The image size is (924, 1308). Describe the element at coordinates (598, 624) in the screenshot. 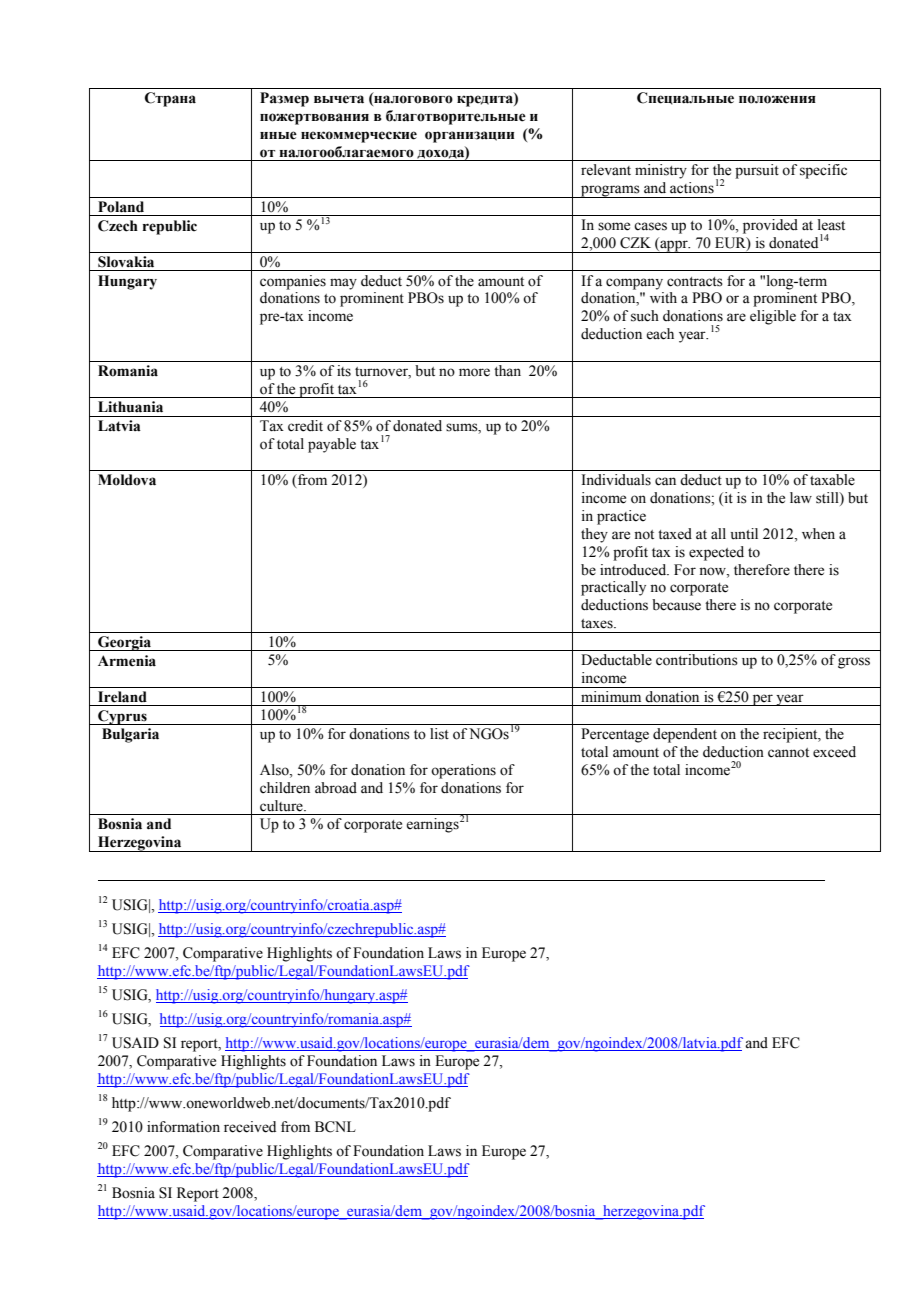

I see `taxes` at that location.
